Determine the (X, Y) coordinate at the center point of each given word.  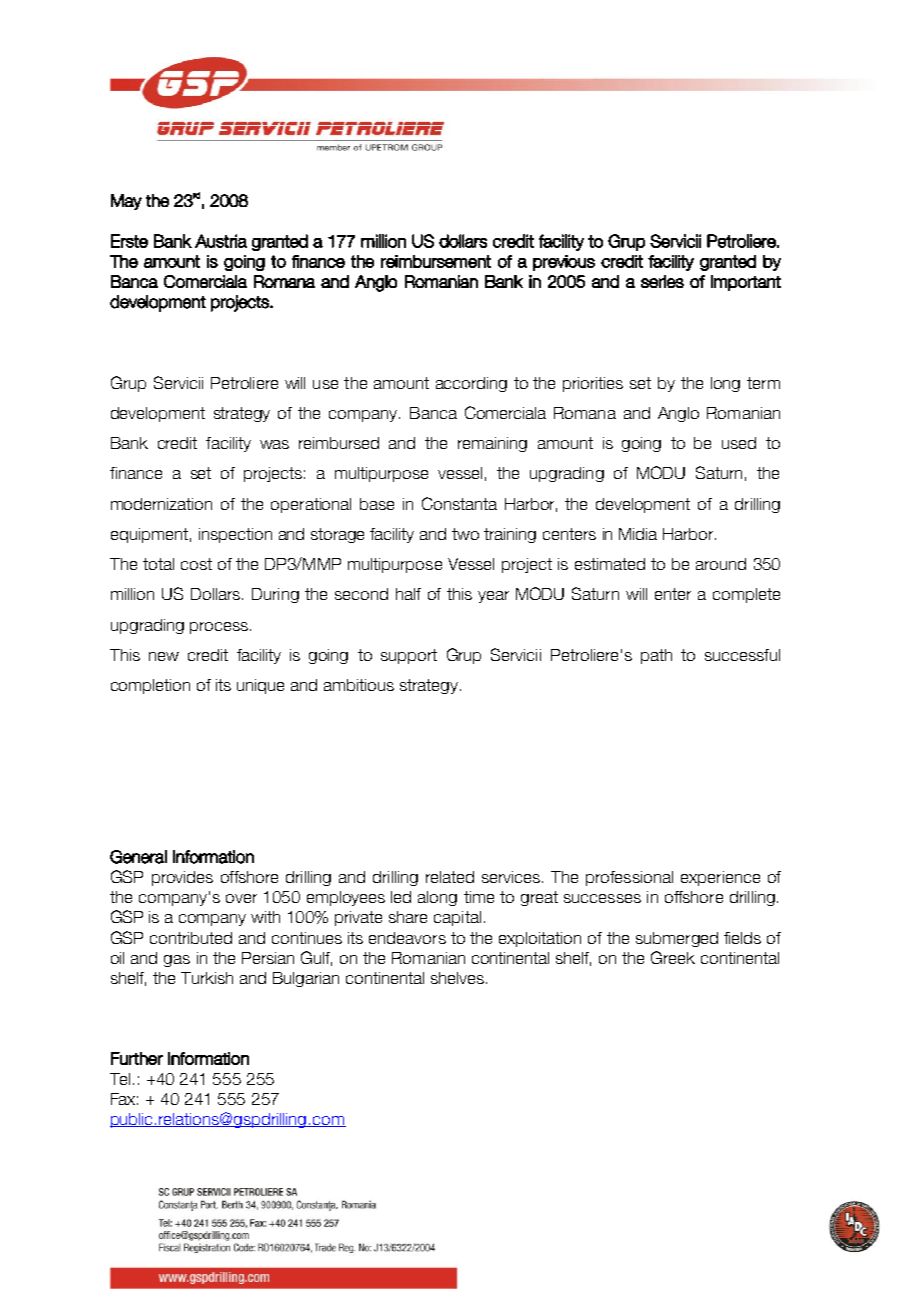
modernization (161, 504)
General (138, 857)
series (662, 281)
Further (137, 1058)
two (465, 534)
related (450, 877)
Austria (221, 241)
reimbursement (436, 261)
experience (720, 878)
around (721, 564)
